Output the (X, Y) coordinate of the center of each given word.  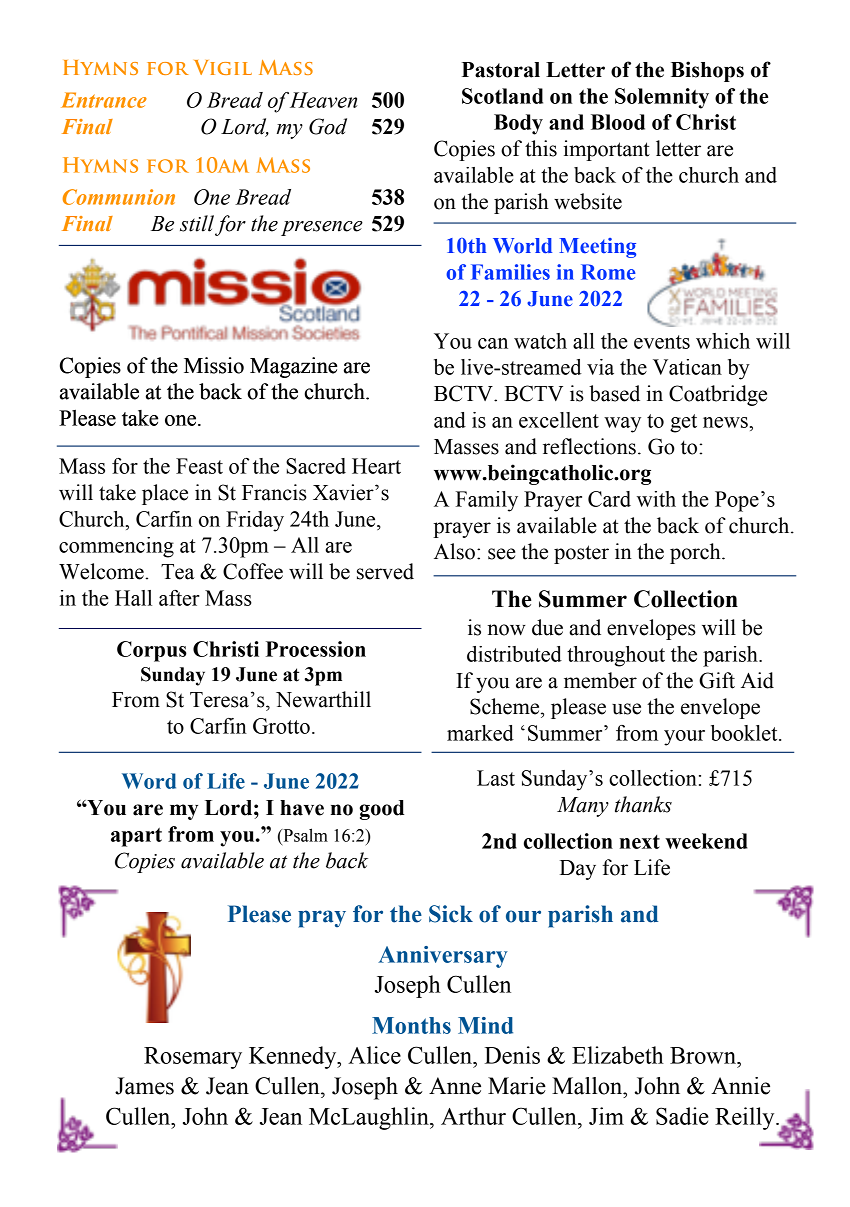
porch (696, 553)
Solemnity (662, 98)
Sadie (682, 1116)
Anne (455, 1086)
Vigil (223, 67)
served (385, 571)
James (144, 1086)
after (179, 598)
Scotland (502, 96)
